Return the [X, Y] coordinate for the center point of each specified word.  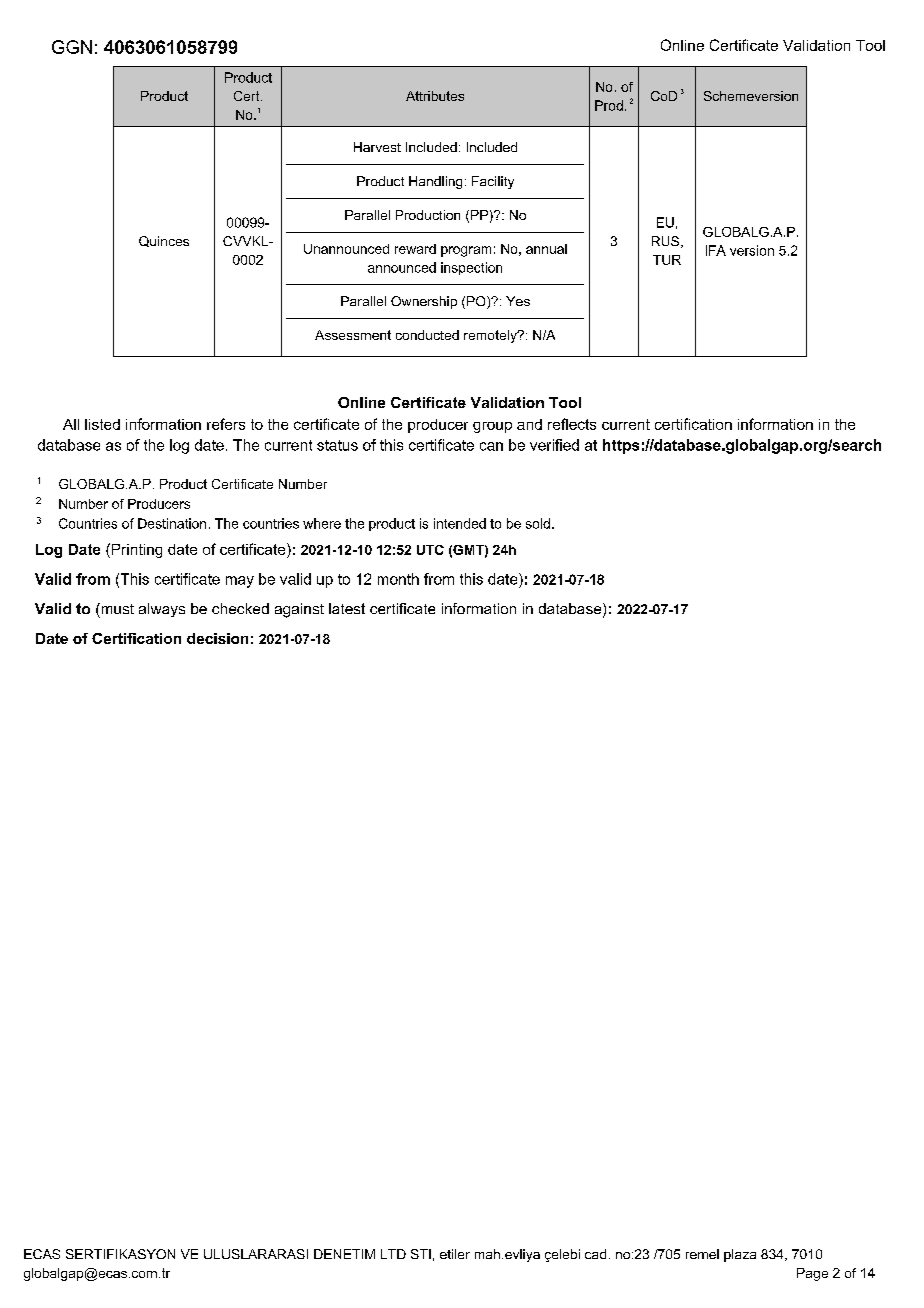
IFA [716, 250]
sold [538, 523]
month [398, 579]
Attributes [435, 96]
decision [217, 638]
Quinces [164, 241]
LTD [393, 1254]
